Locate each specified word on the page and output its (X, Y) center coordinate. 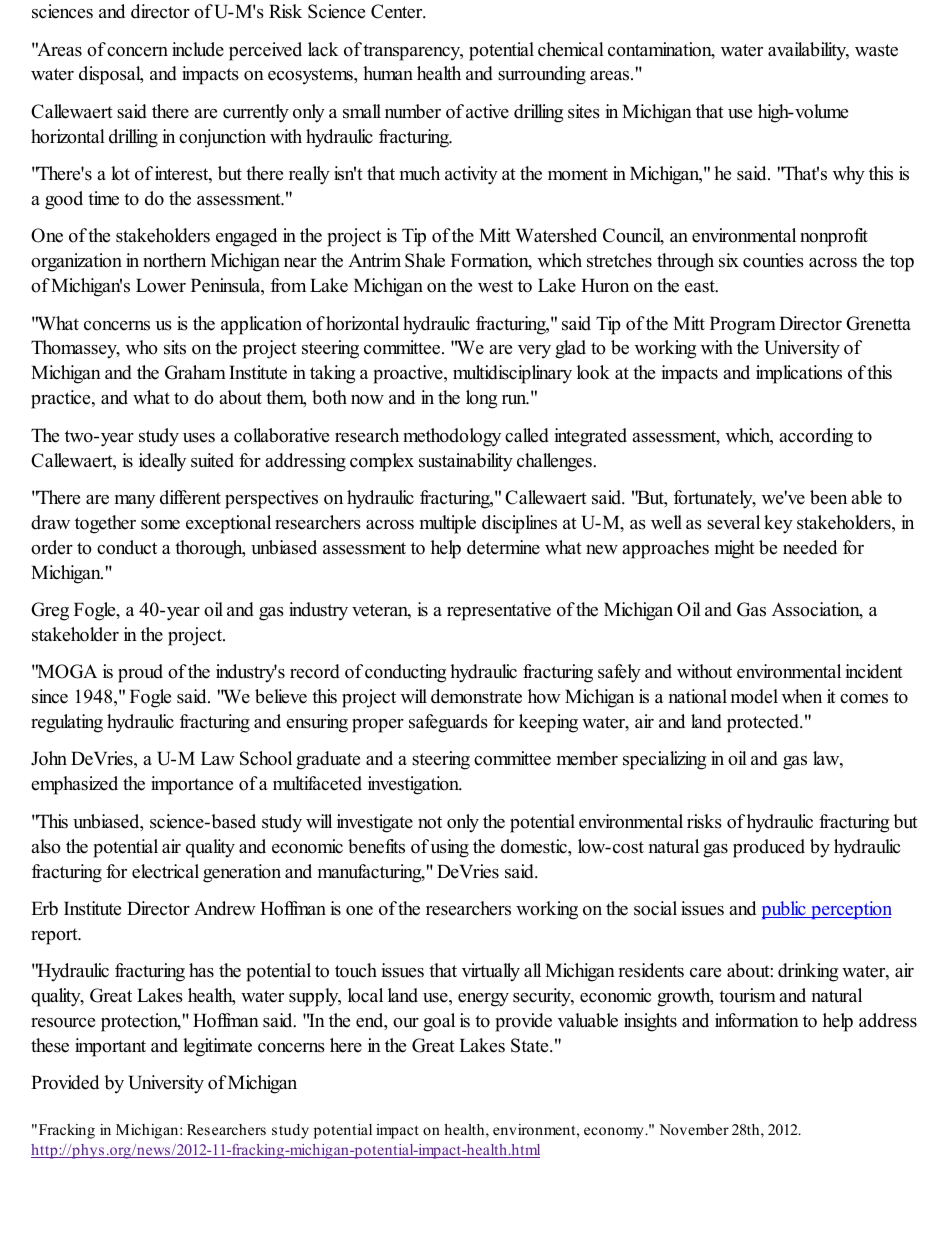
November (694, 1129)
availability (808, 51)
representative (499, 611)
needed (810, 547)
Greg (50, 611)
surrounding (542, 75)
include (198, 49)
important (110, 1047)
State (531, 1045)
